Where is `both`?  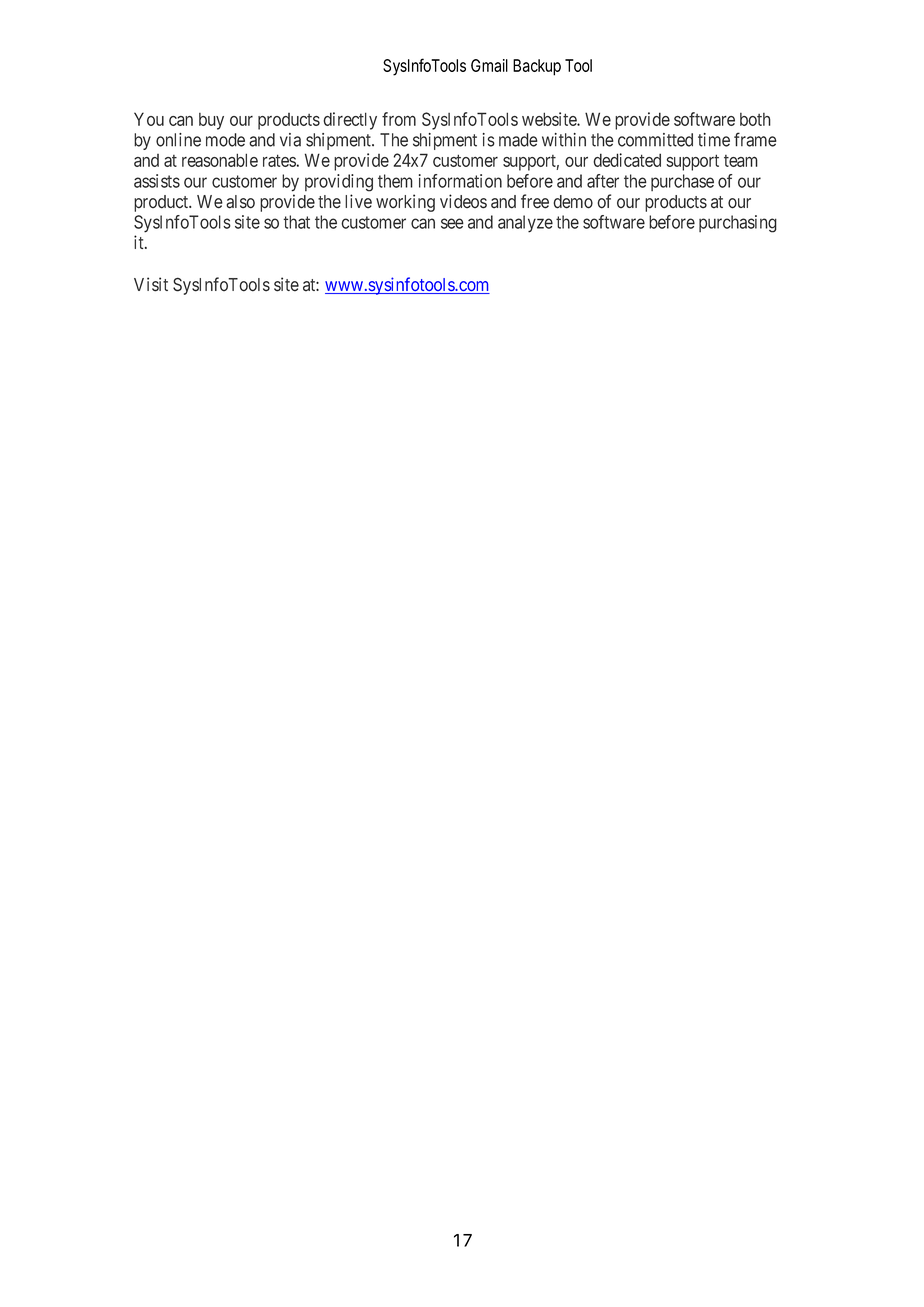 both is located at coordinates (755, 119).
